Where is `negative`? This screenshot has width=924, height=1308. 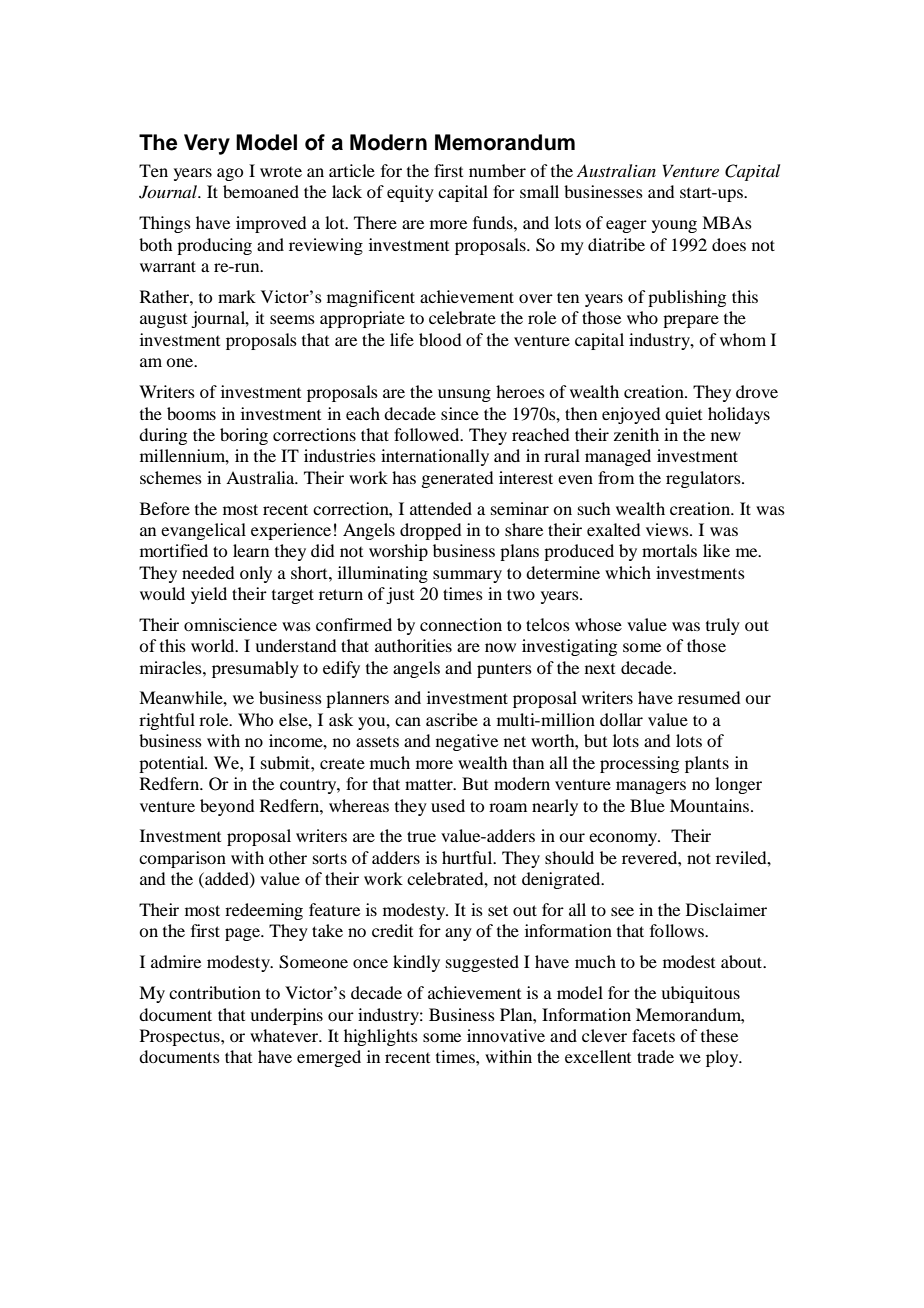 negative is located at coordinates (467, 742).
